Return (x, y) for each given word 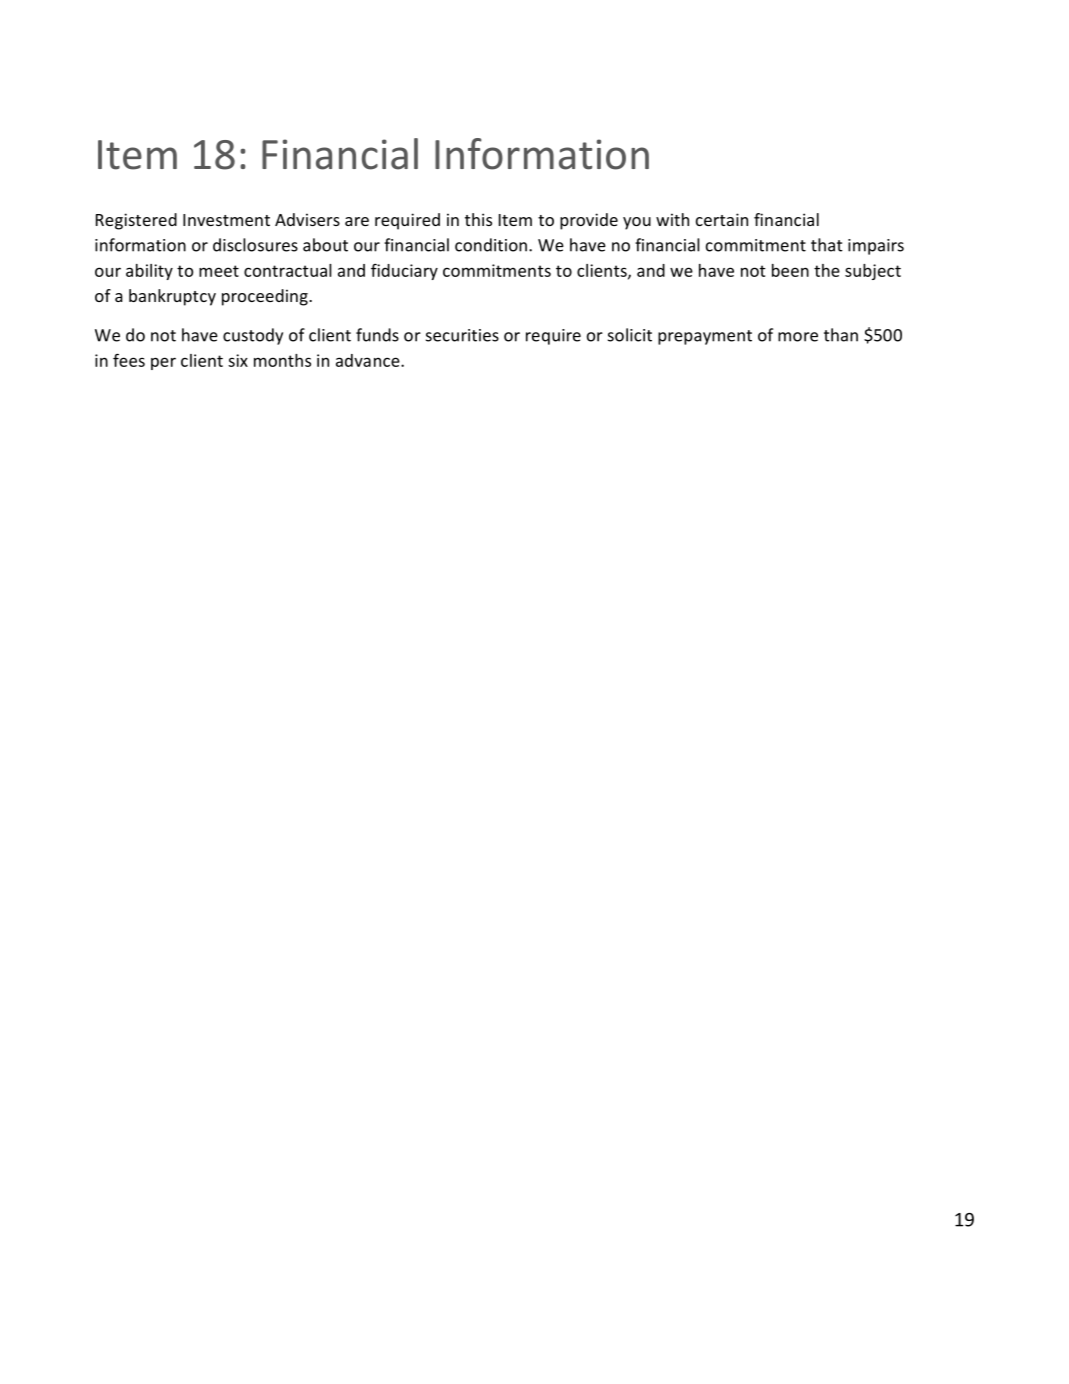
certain (722, 219)
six (238, 360)
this (478, 219)
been (790, 270)
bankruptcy (172, 297)
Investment (226, 220)
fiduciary (404, 271)
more (798, 337)
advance (369, 360)
